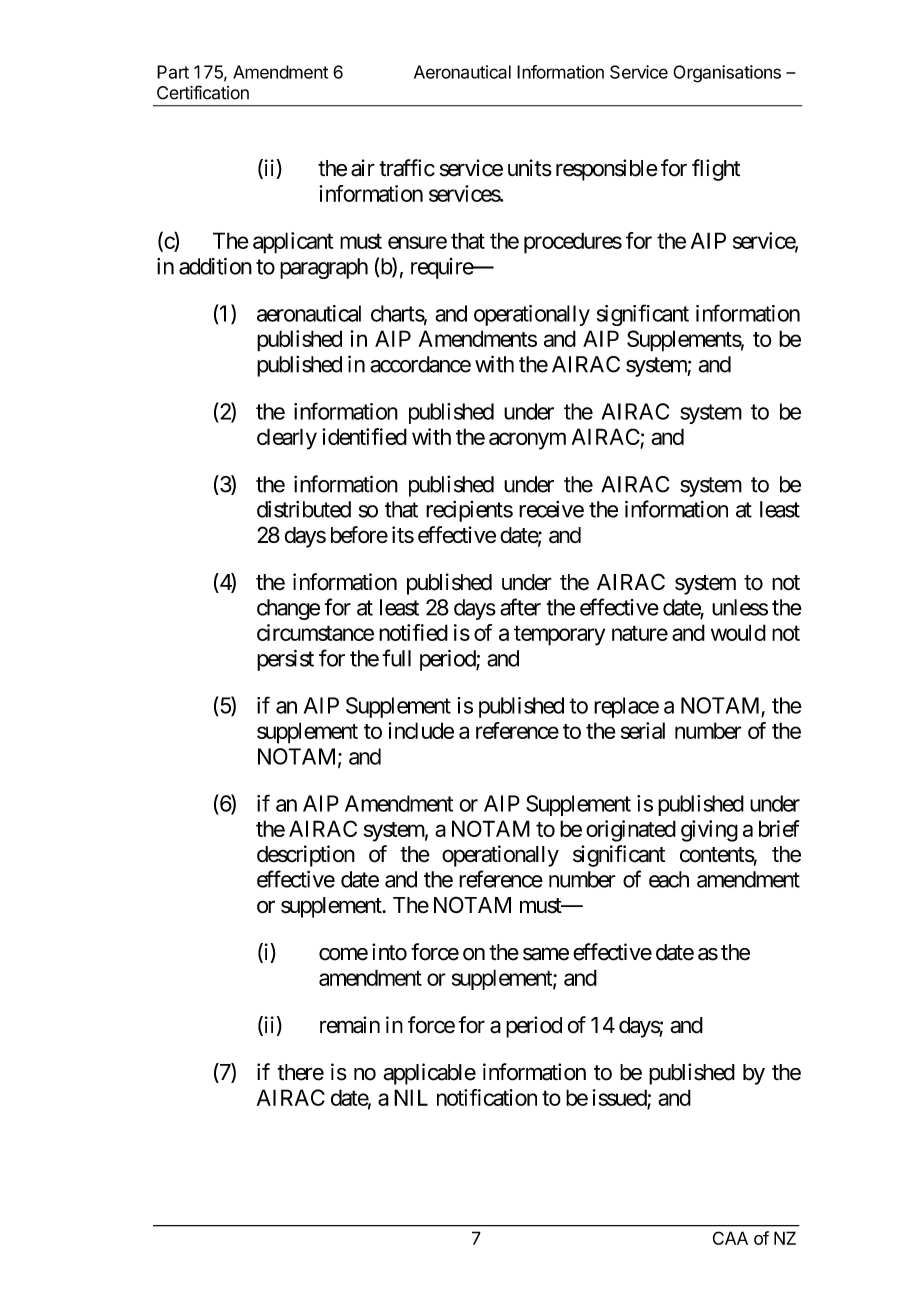 The height and width of the screenshot is (1311, 924). I want to click on Organisations, so click(727, 74).
